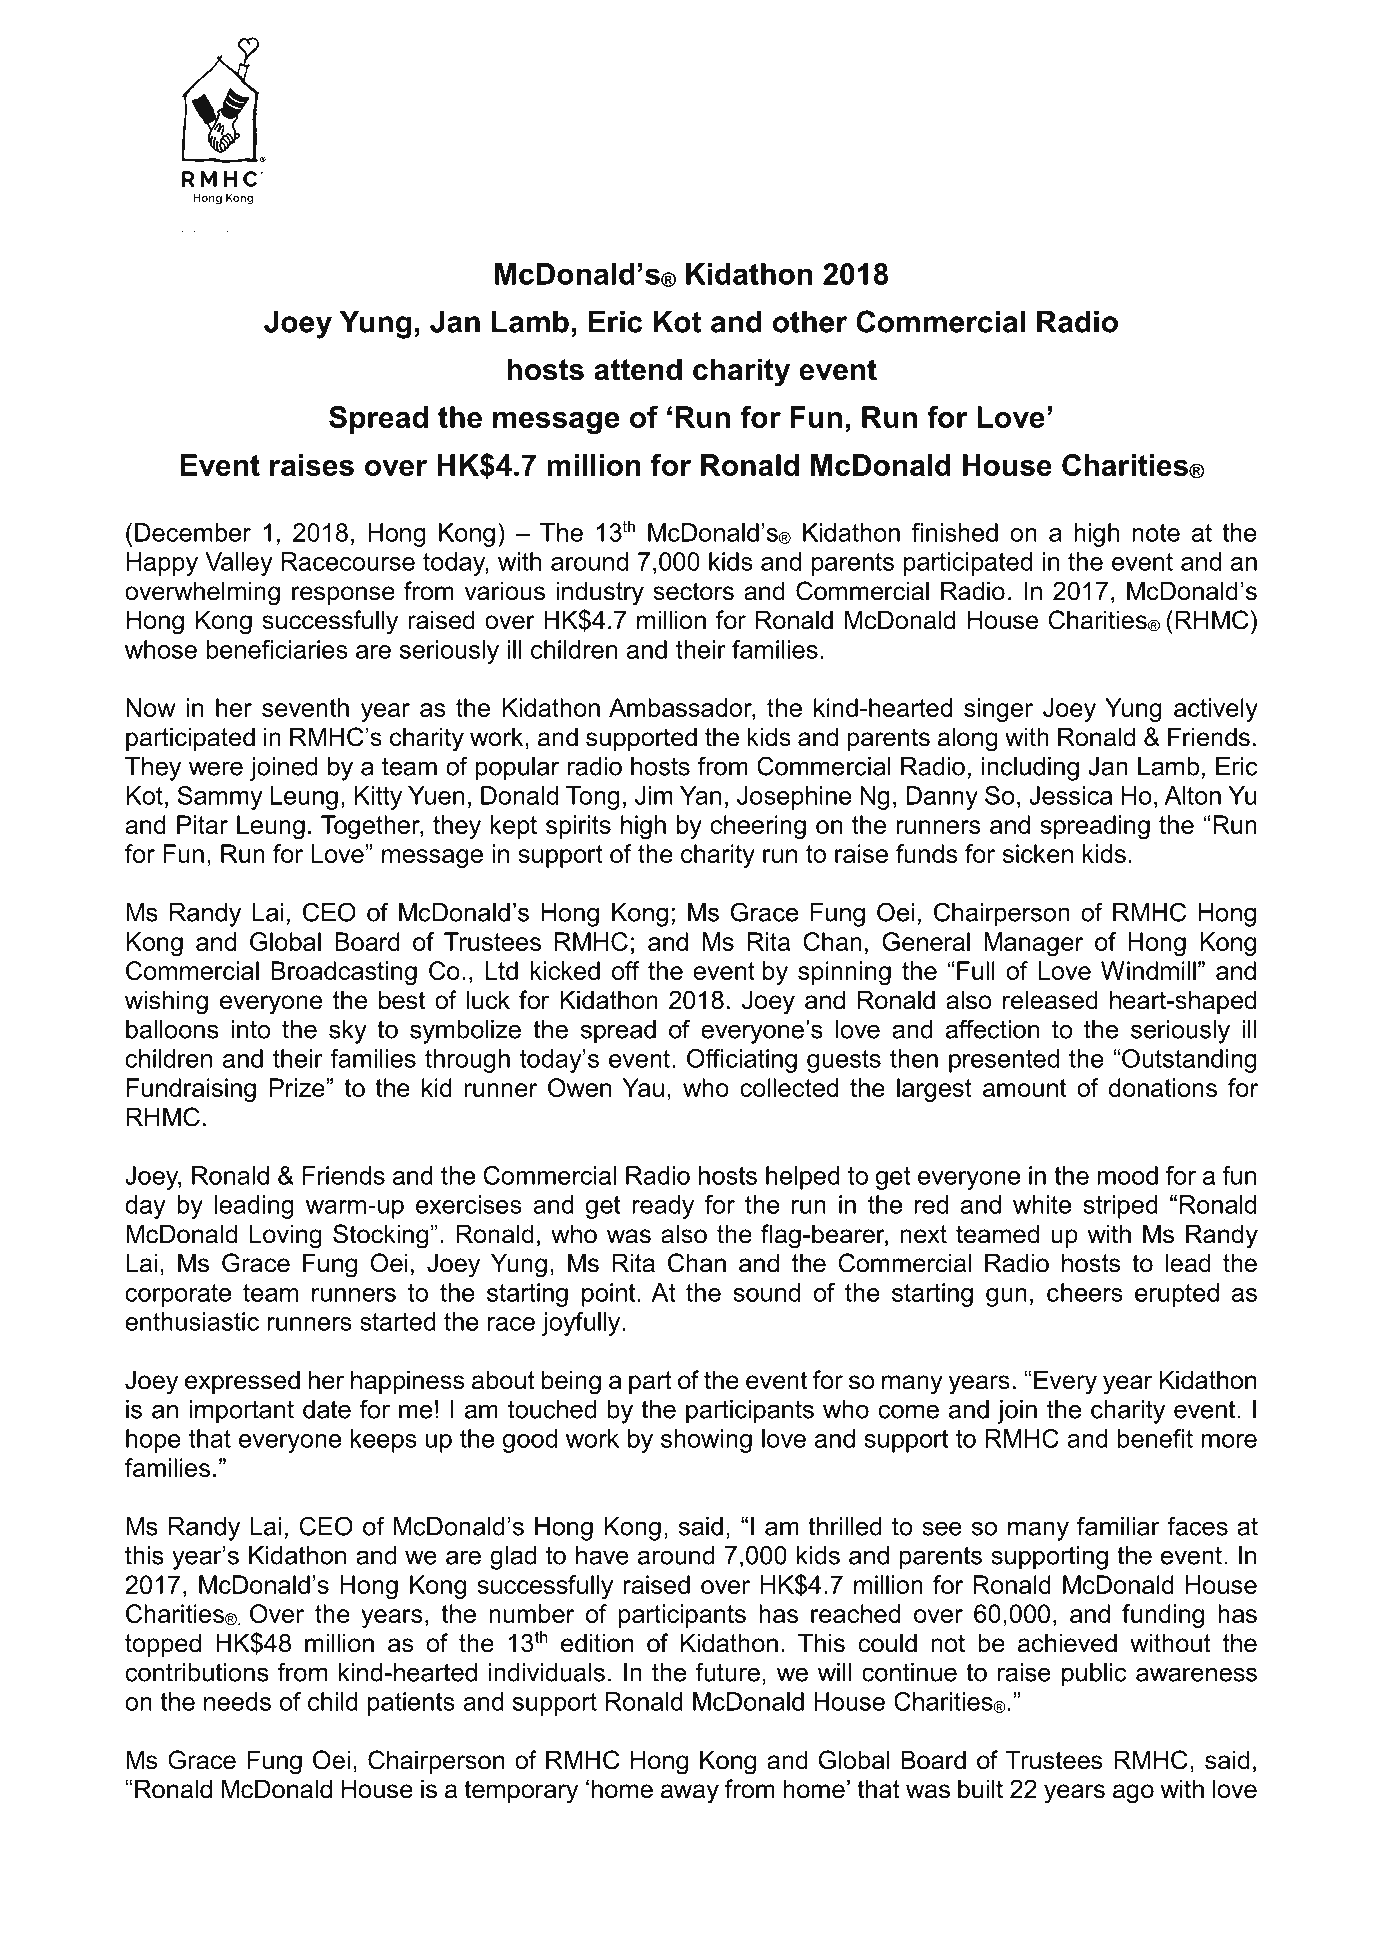 This image has height=1945, width=1375. What do you see at coordinates (1033, 944) in the image?
I see `Manager` at bounding box center [1033, 944].
